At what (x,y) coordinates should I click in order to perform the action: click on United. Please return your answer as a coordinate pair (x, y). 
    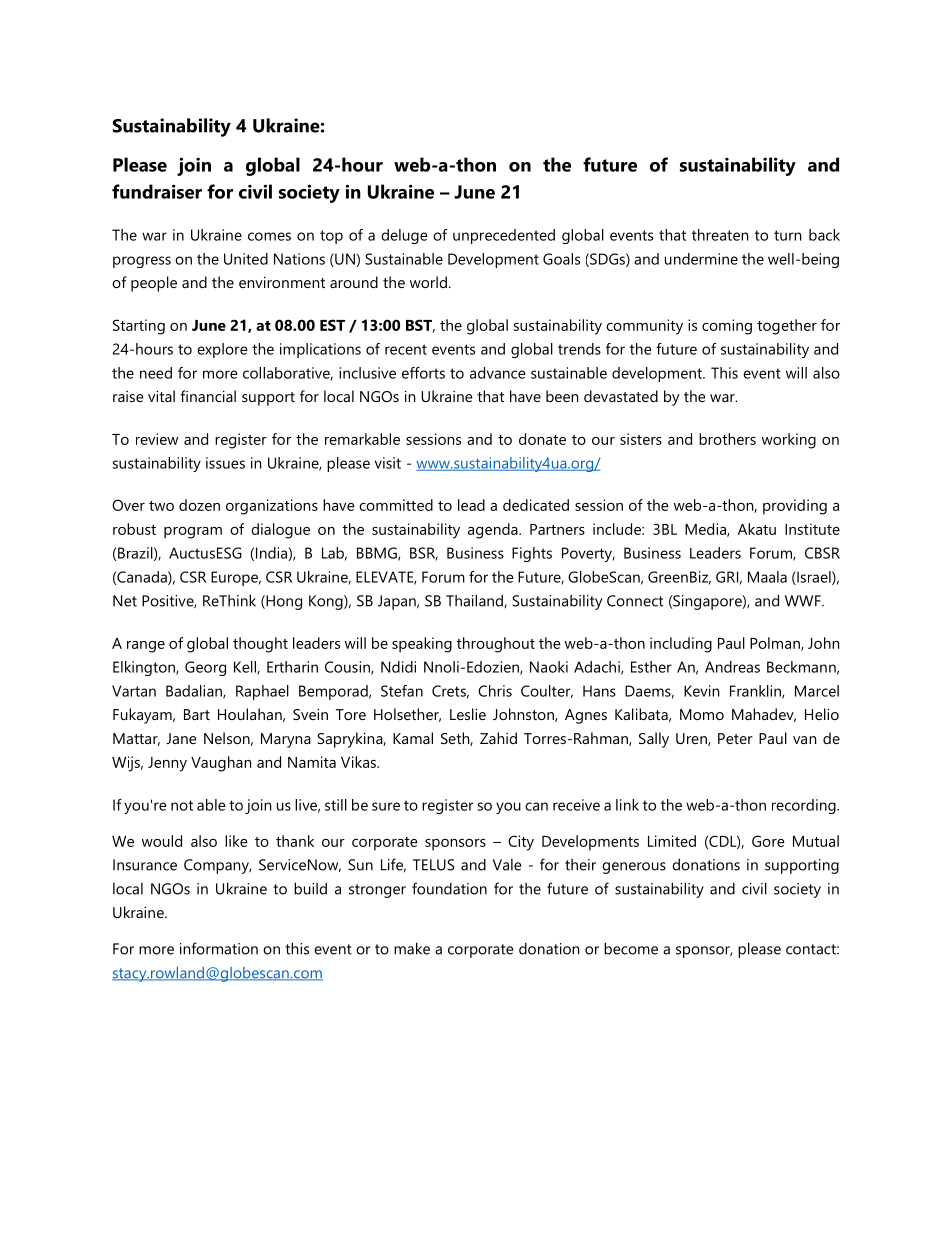
    Looking at the image, I should click on (246, 259).
